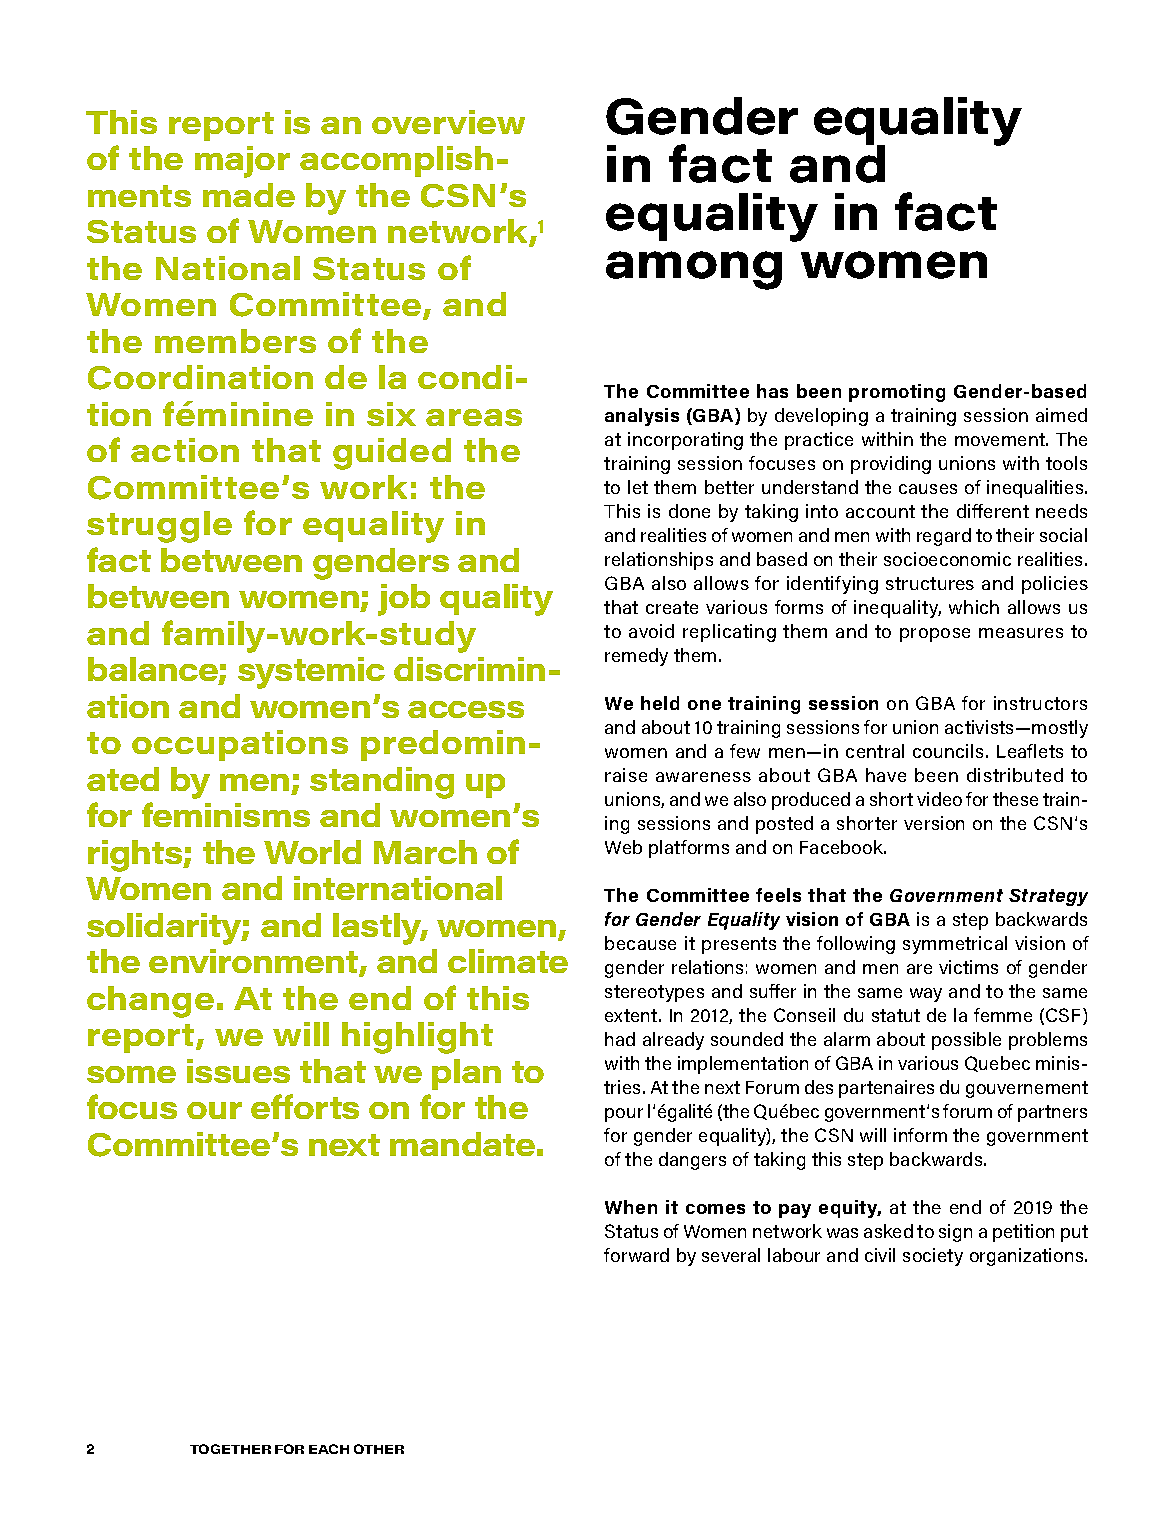 The image size is (1175, 1521). What do you see at coordinates (928, 489) in the document?
I see `causes` at bounding box center [928, 489].
